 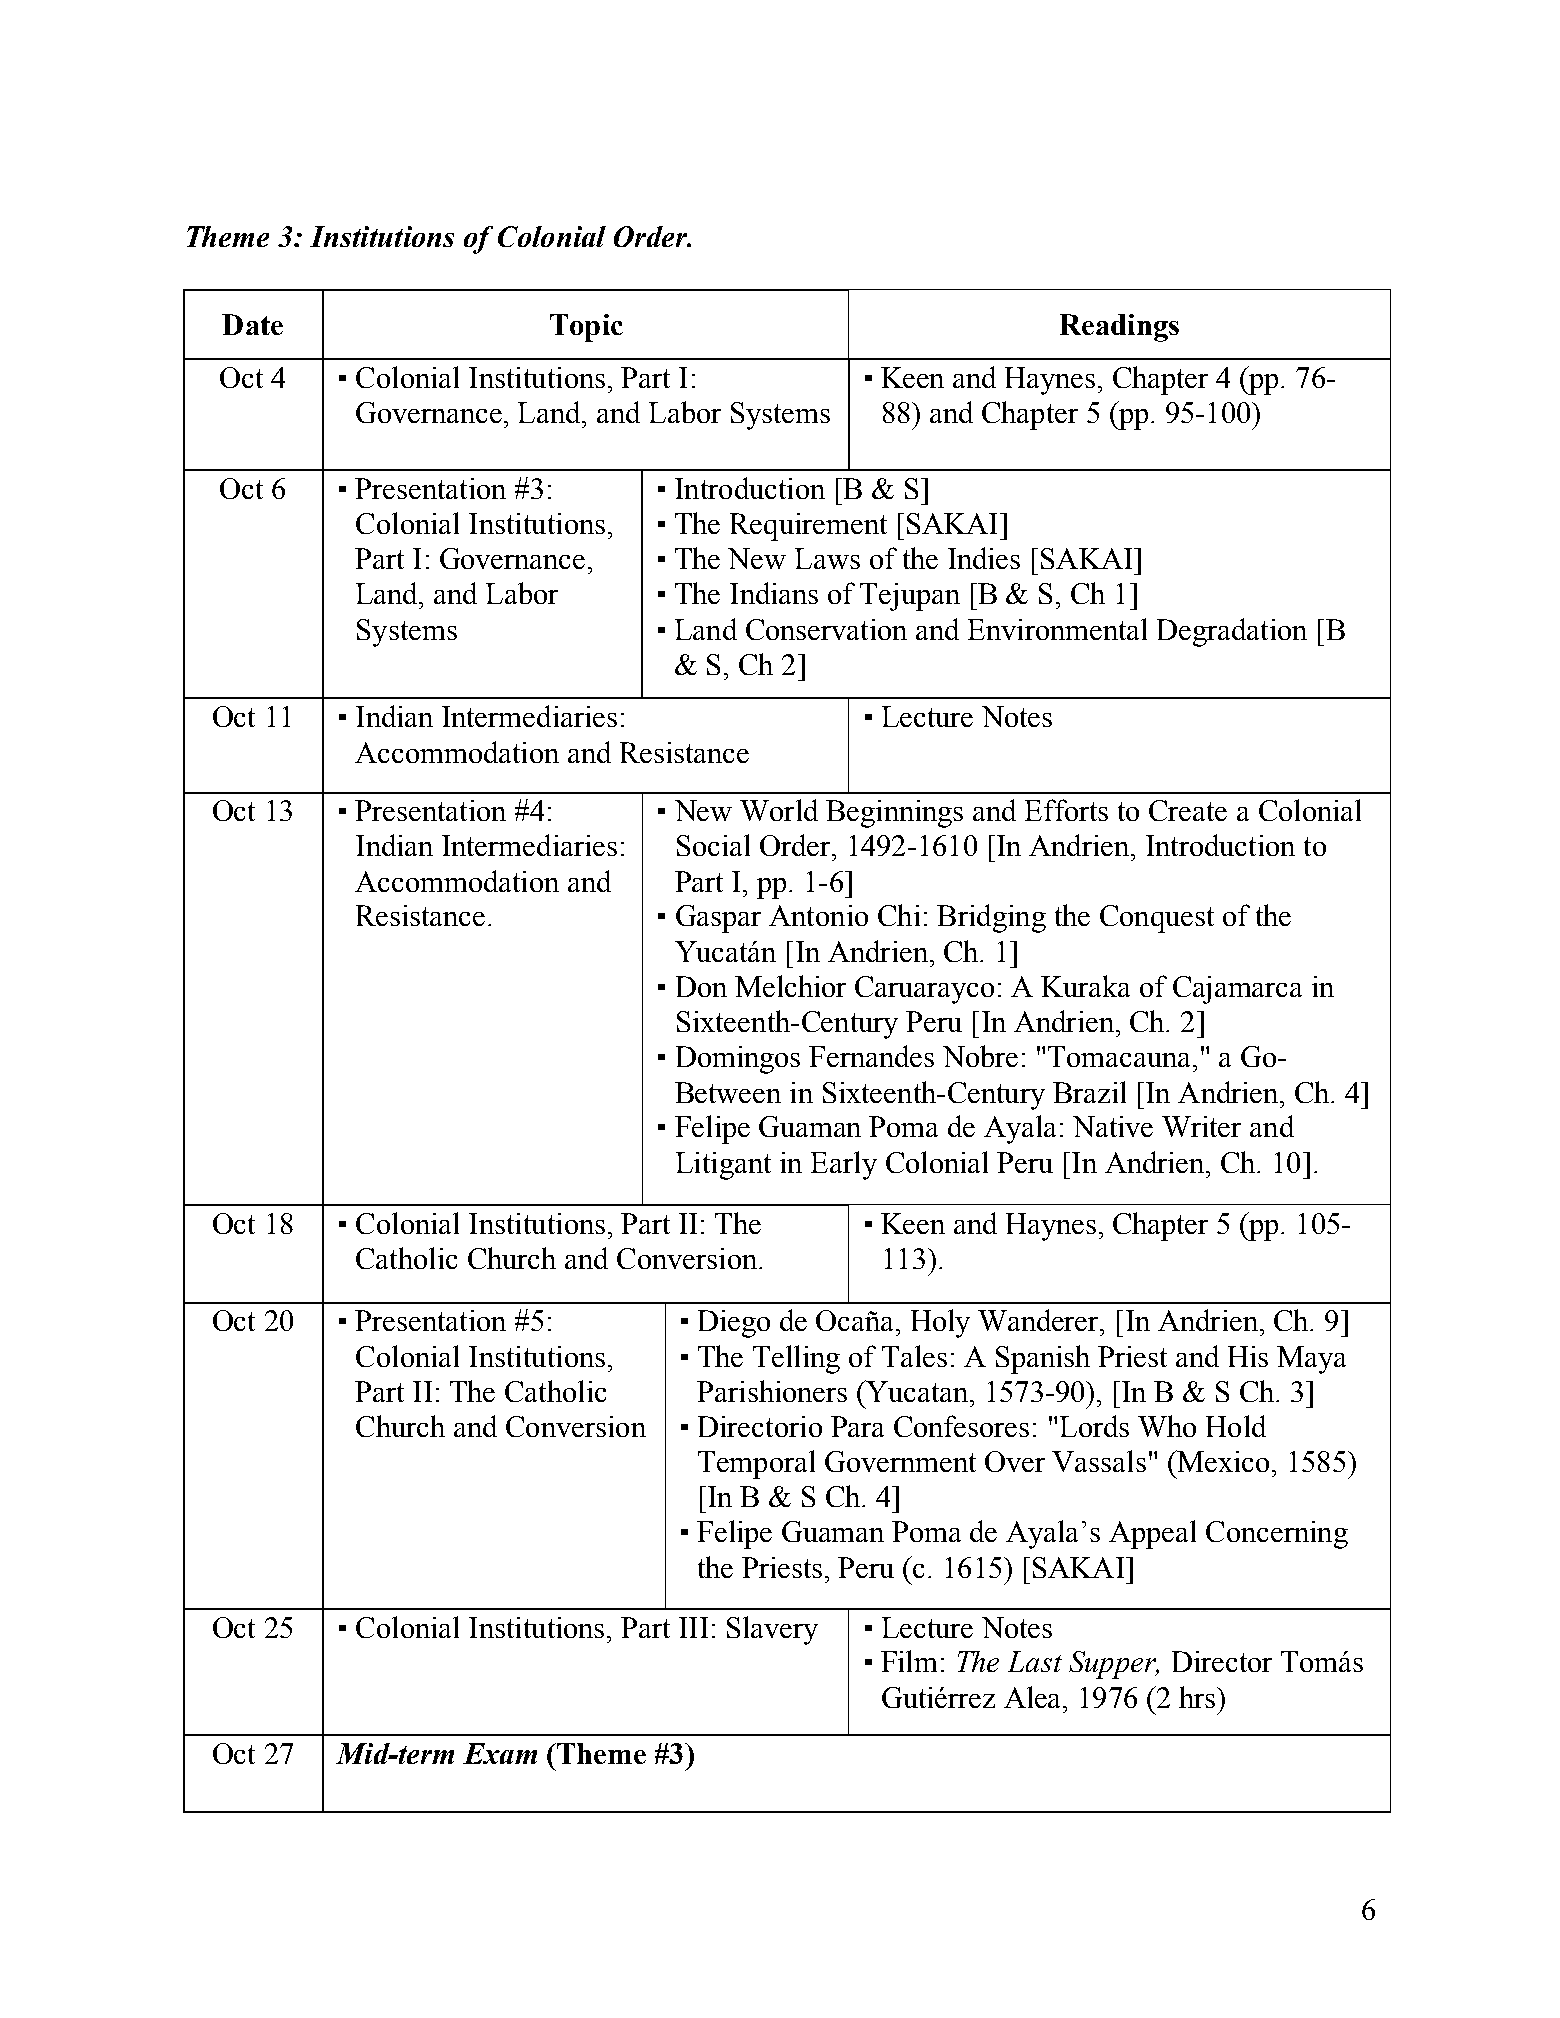 What do you see at coordinates (701, 986) in the screenshot?
I see `Don` at bounding box center [701, 986].
